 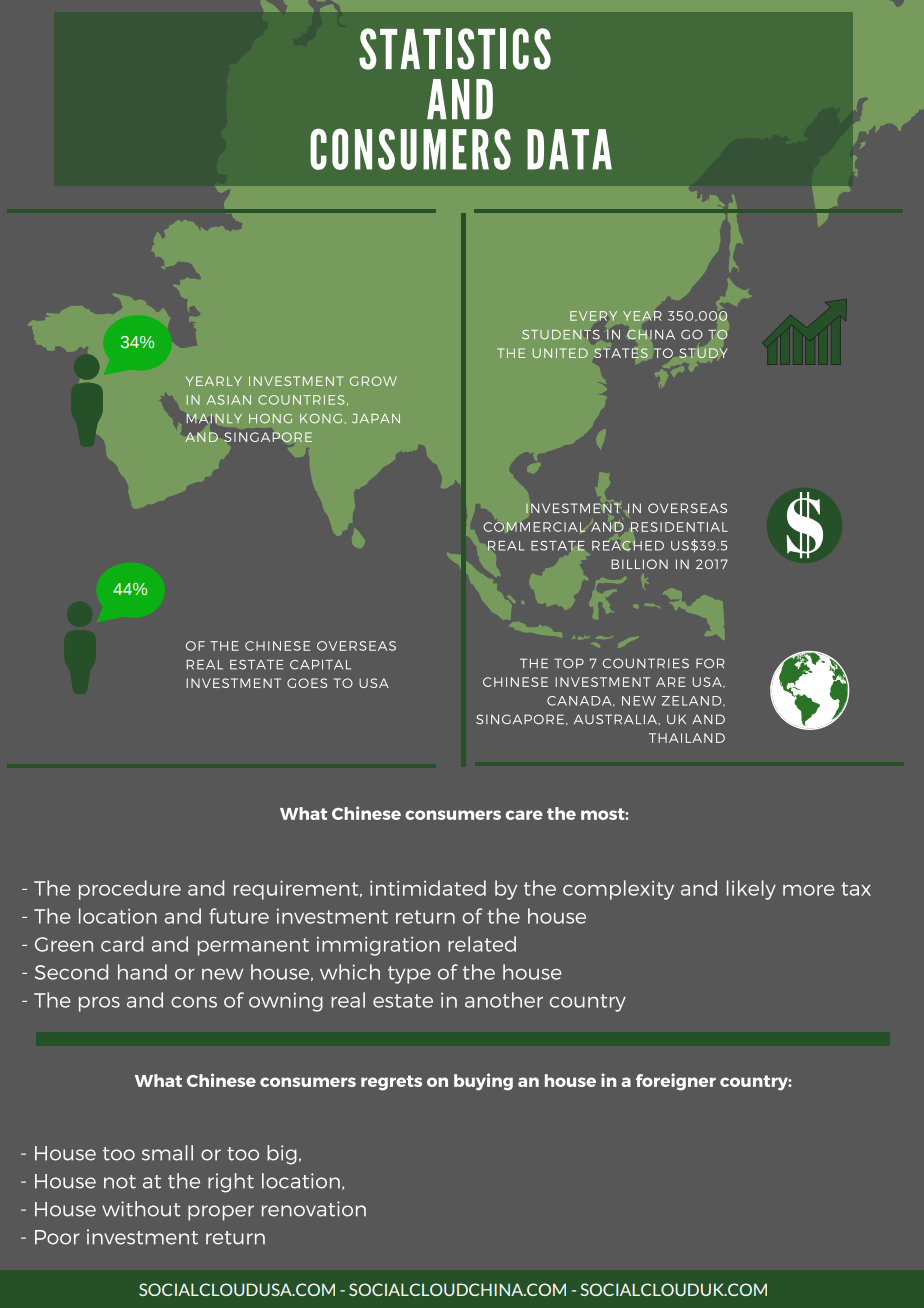 I want to click on renovation, so click(x=314, y=1209).
